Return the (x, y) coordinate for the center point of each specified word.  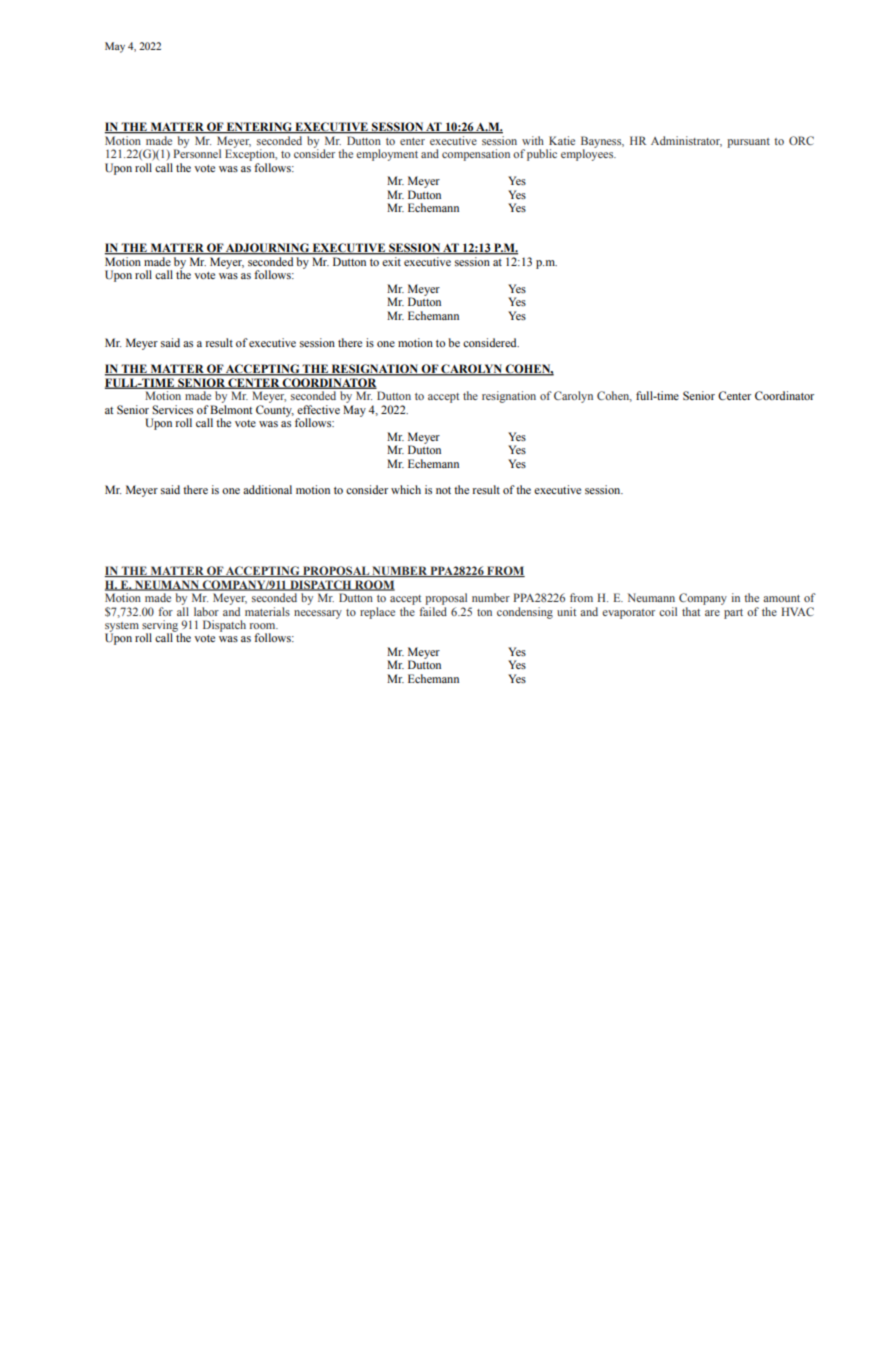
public (542, 155)
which (406, 489)
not (443, 490)
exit (392, 261)
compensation (476, 155)
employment (387, 155)
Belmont (231, 409)
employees (588, 154)
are (712, 613)
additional (267, 489)
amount (781, 598)
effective (318, 409)
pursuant (748, 143)
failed (433, 611)
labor (206, 611)
